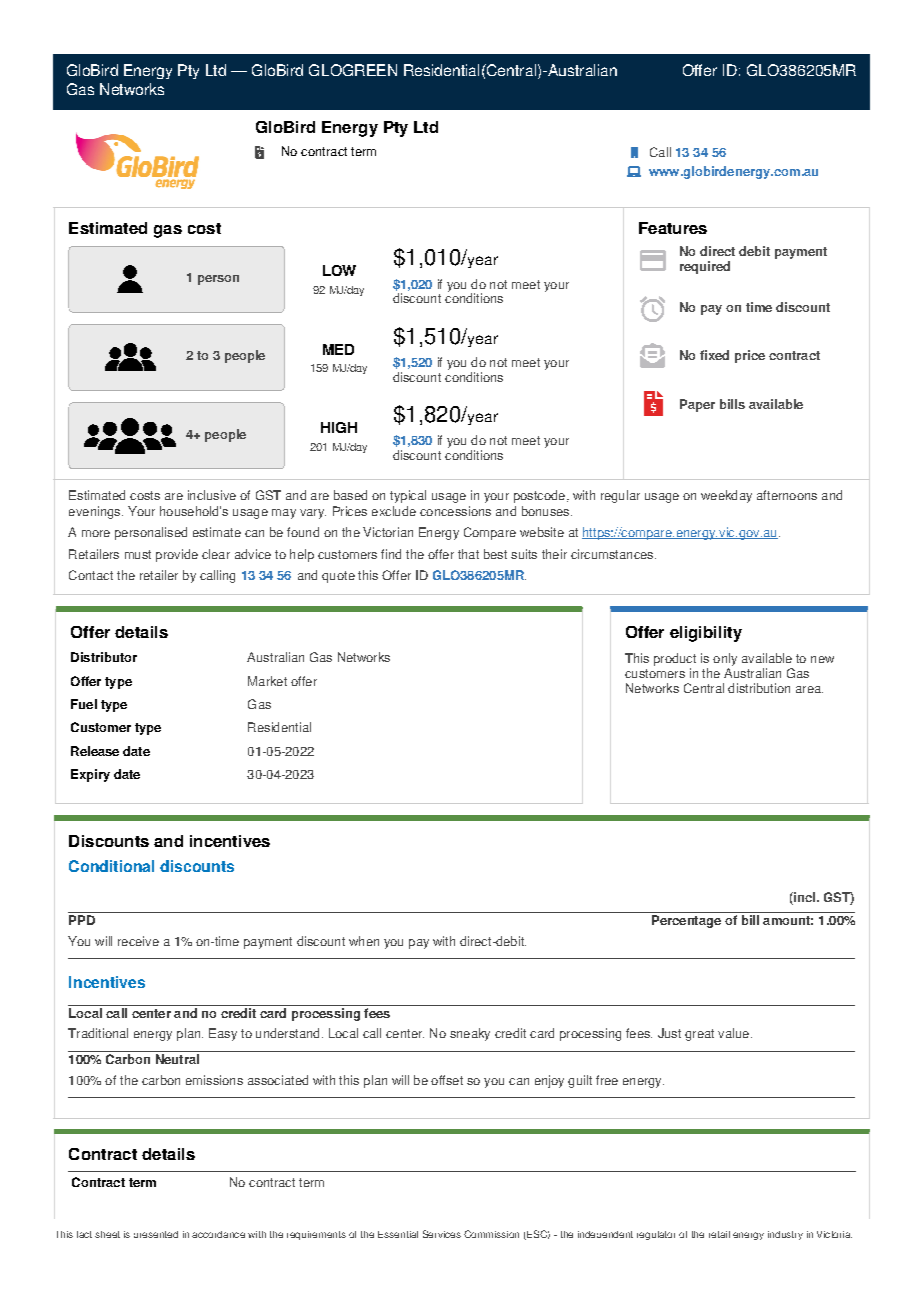 This screenshot has height=1308, width=924. I want to click on presented, so click(156, 1234).
